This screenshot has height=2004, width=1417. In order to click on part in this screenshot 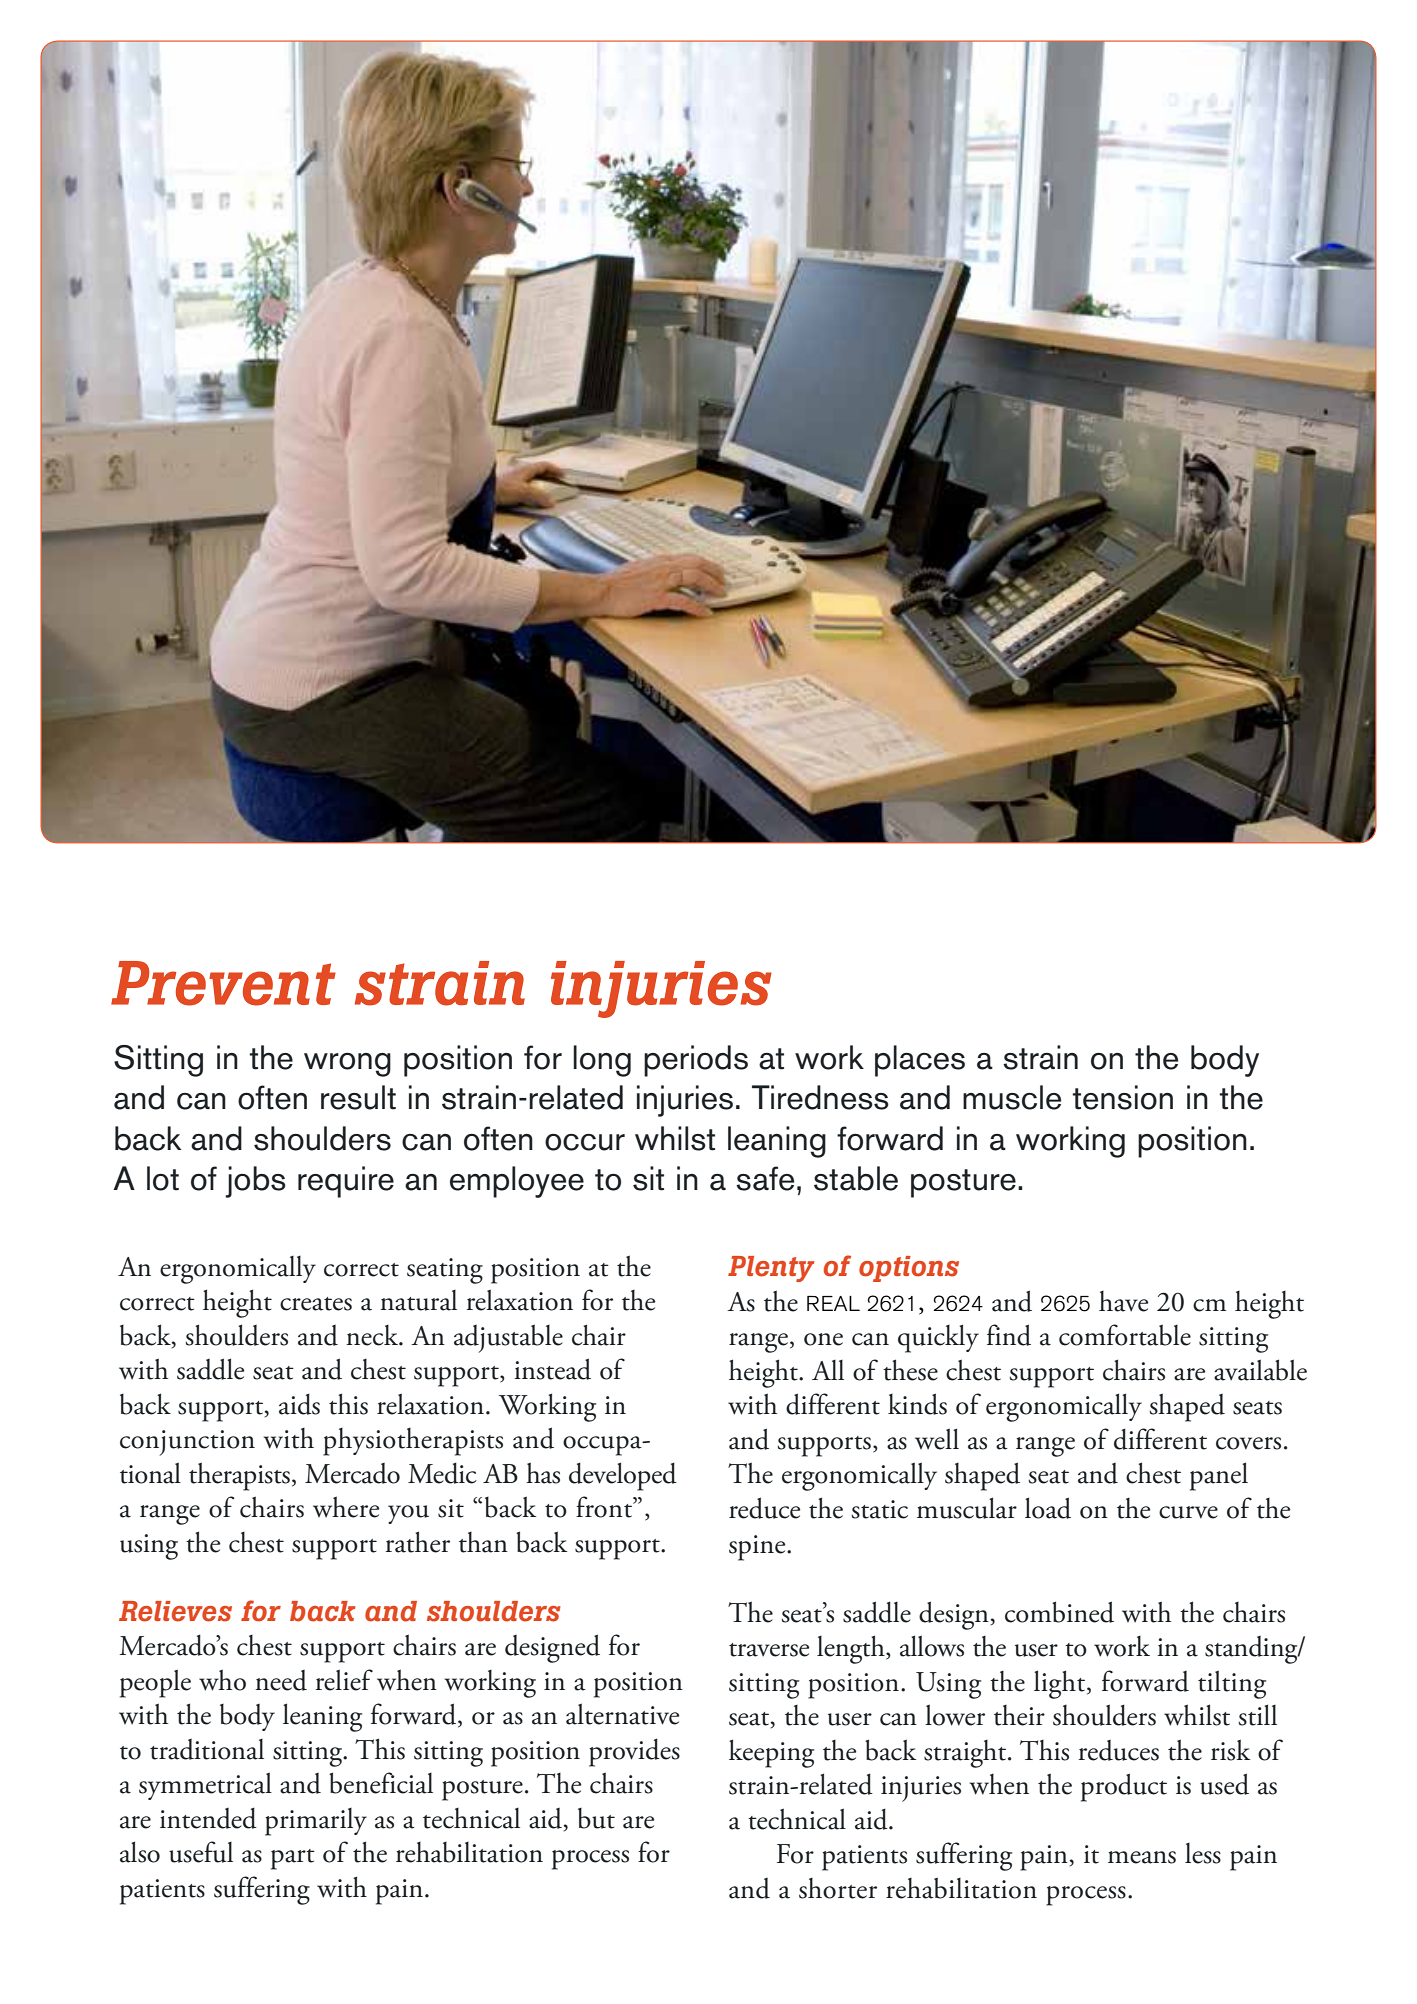, I will do `click(293, 1859)`.
